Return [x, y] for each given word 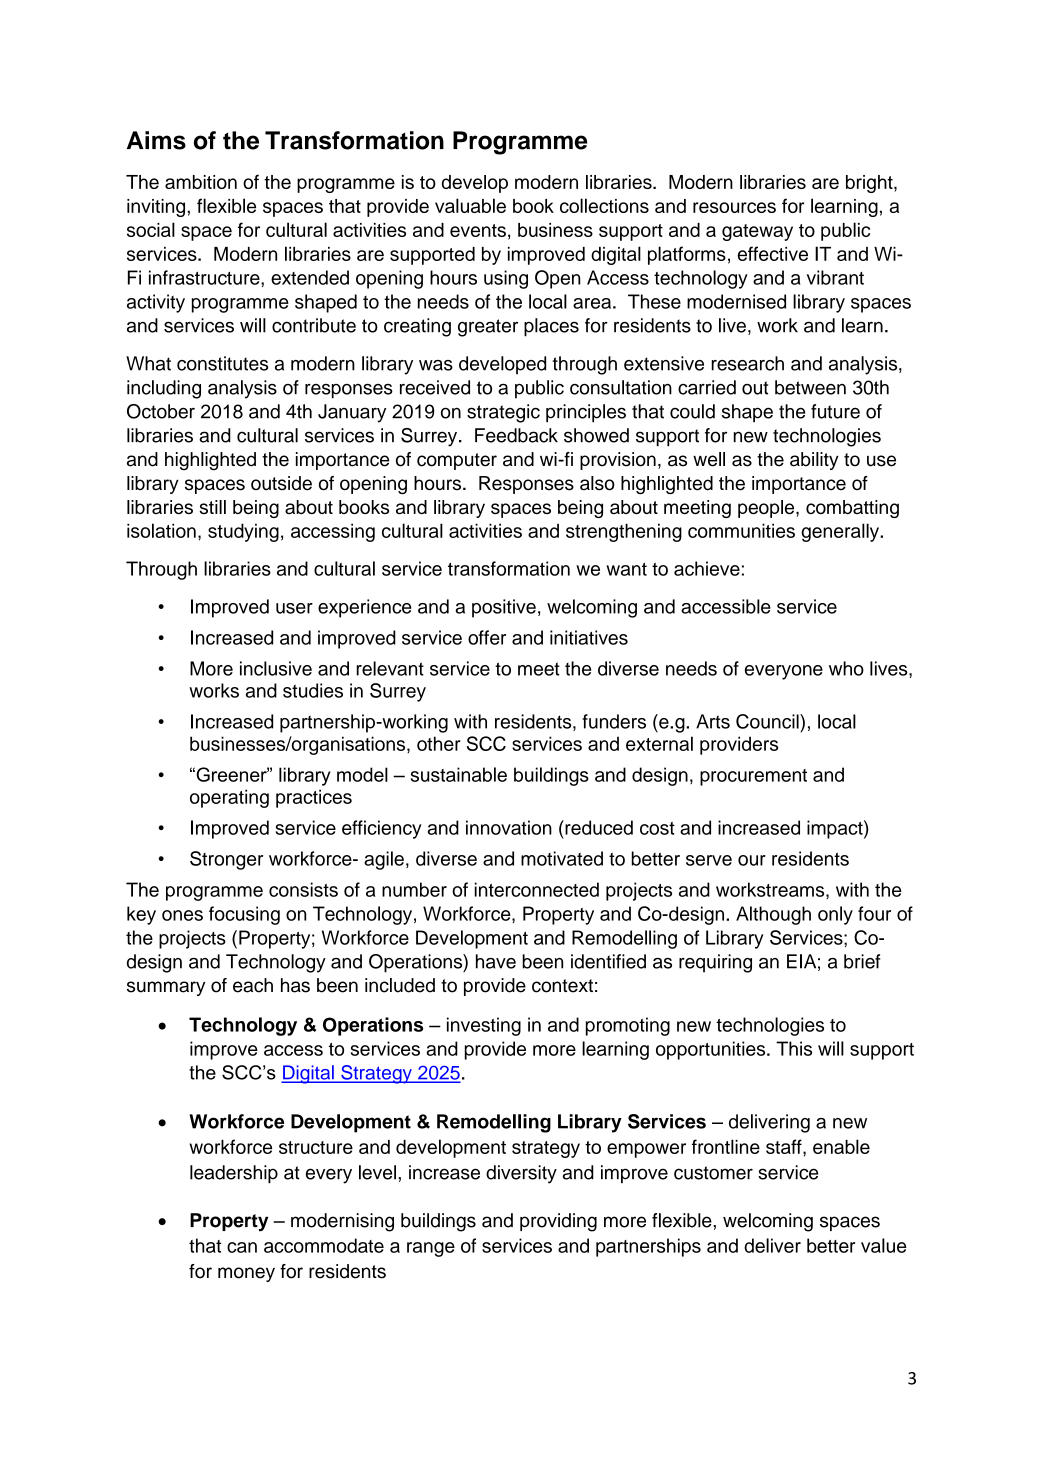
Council [768, 721]
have [496, 961]
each [253, 985]
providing [558, 1222]
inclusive [276, 668]
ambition [201, 182]
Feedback [516, 435]
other [439, 743]
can [242, 1247]
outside [281, 483]
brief [862, 961]
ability [814, 461]
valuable [470, 205]
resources [734, 207]
